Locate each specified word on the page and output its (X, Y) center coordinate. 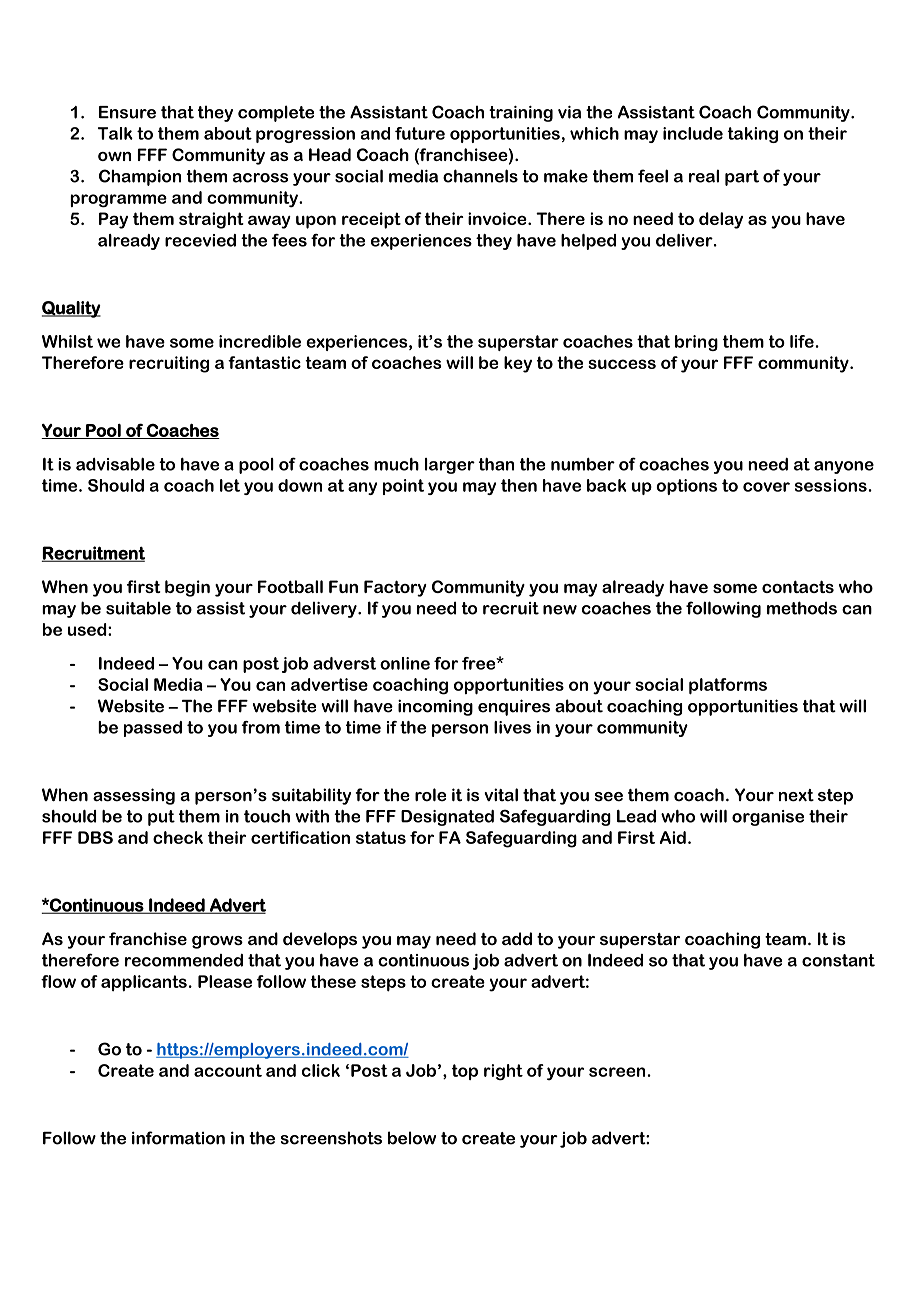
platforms (728, 686)
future (420, 133)
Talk (115, 133)
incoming (435, 707)
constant (838, 960)
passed (153, 729)
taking (752, 135)
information (178, 1138)
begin (187, 588)
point (403, 487)
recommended (184, 960)
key (518, 364)
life (802, 341)
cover (766, 487)
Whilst (67, 341)
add (517, 938)
